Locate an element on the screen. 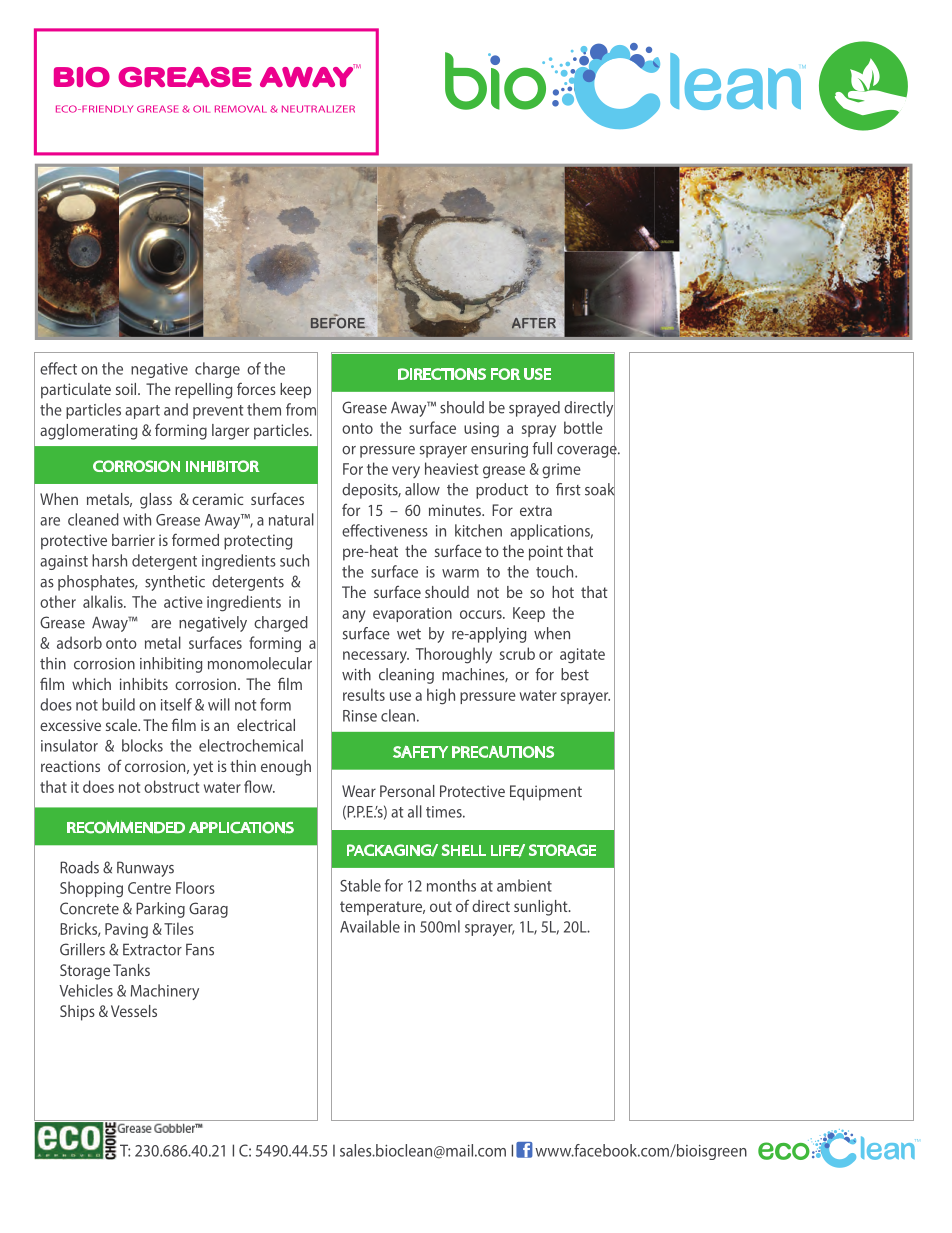 This screenshot has width=952, height=1233. harsh is located at coordinates (109, 560).
